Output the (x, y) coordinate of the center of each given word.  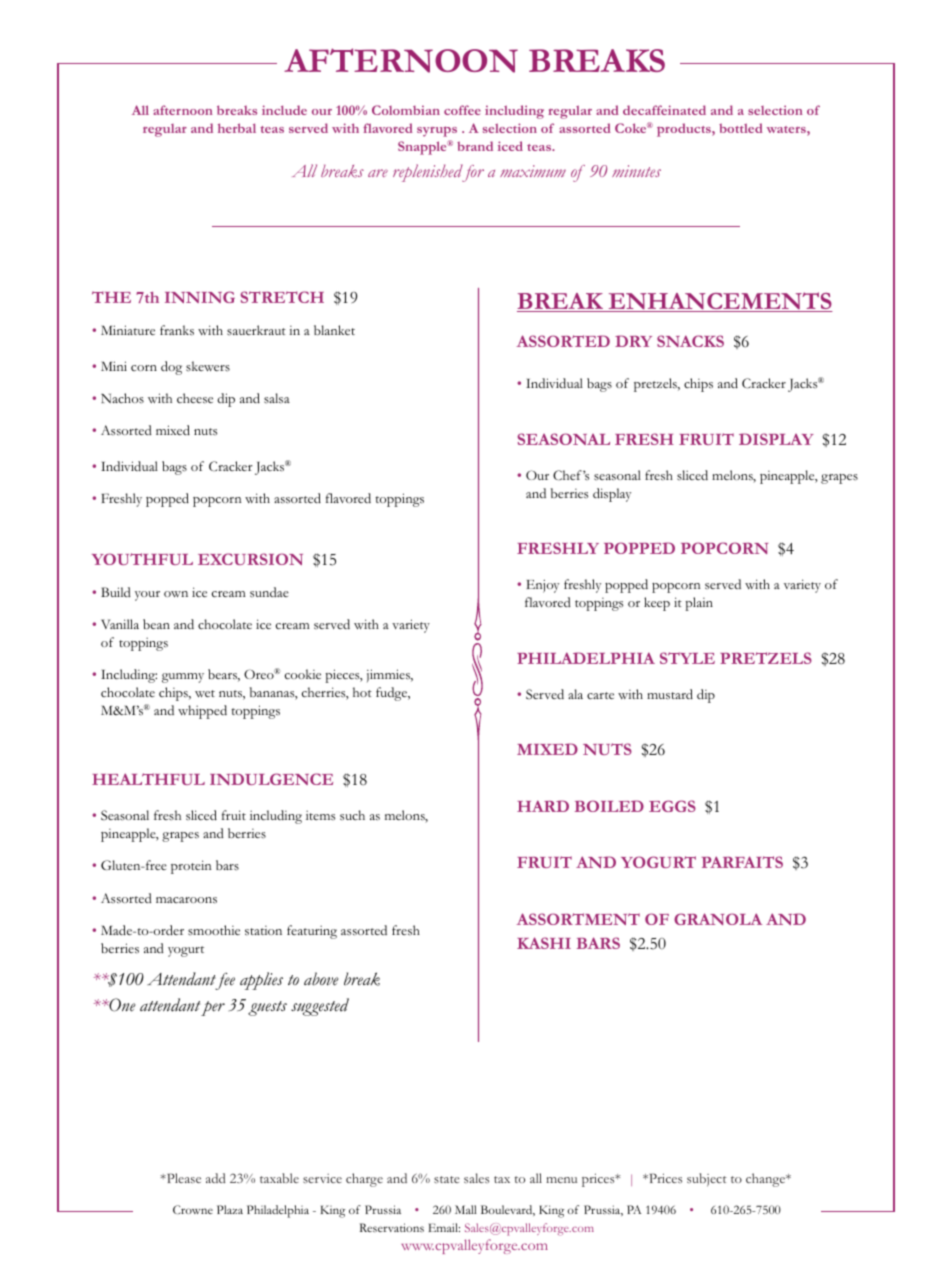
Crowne (193, 1209)
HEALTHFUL (148, 779)
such (352, 815)
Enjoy (542, 586)
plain (699, 604)
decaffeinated (664, 110)
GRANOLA (718, 919)
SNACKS (690, 341)
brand (475, 146)
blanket (334, 330)
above (321, 979)
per (213, 1008)
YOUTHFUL (142, 559)
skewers (208, 366)
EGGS (672, 806)
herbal (237, 128)
